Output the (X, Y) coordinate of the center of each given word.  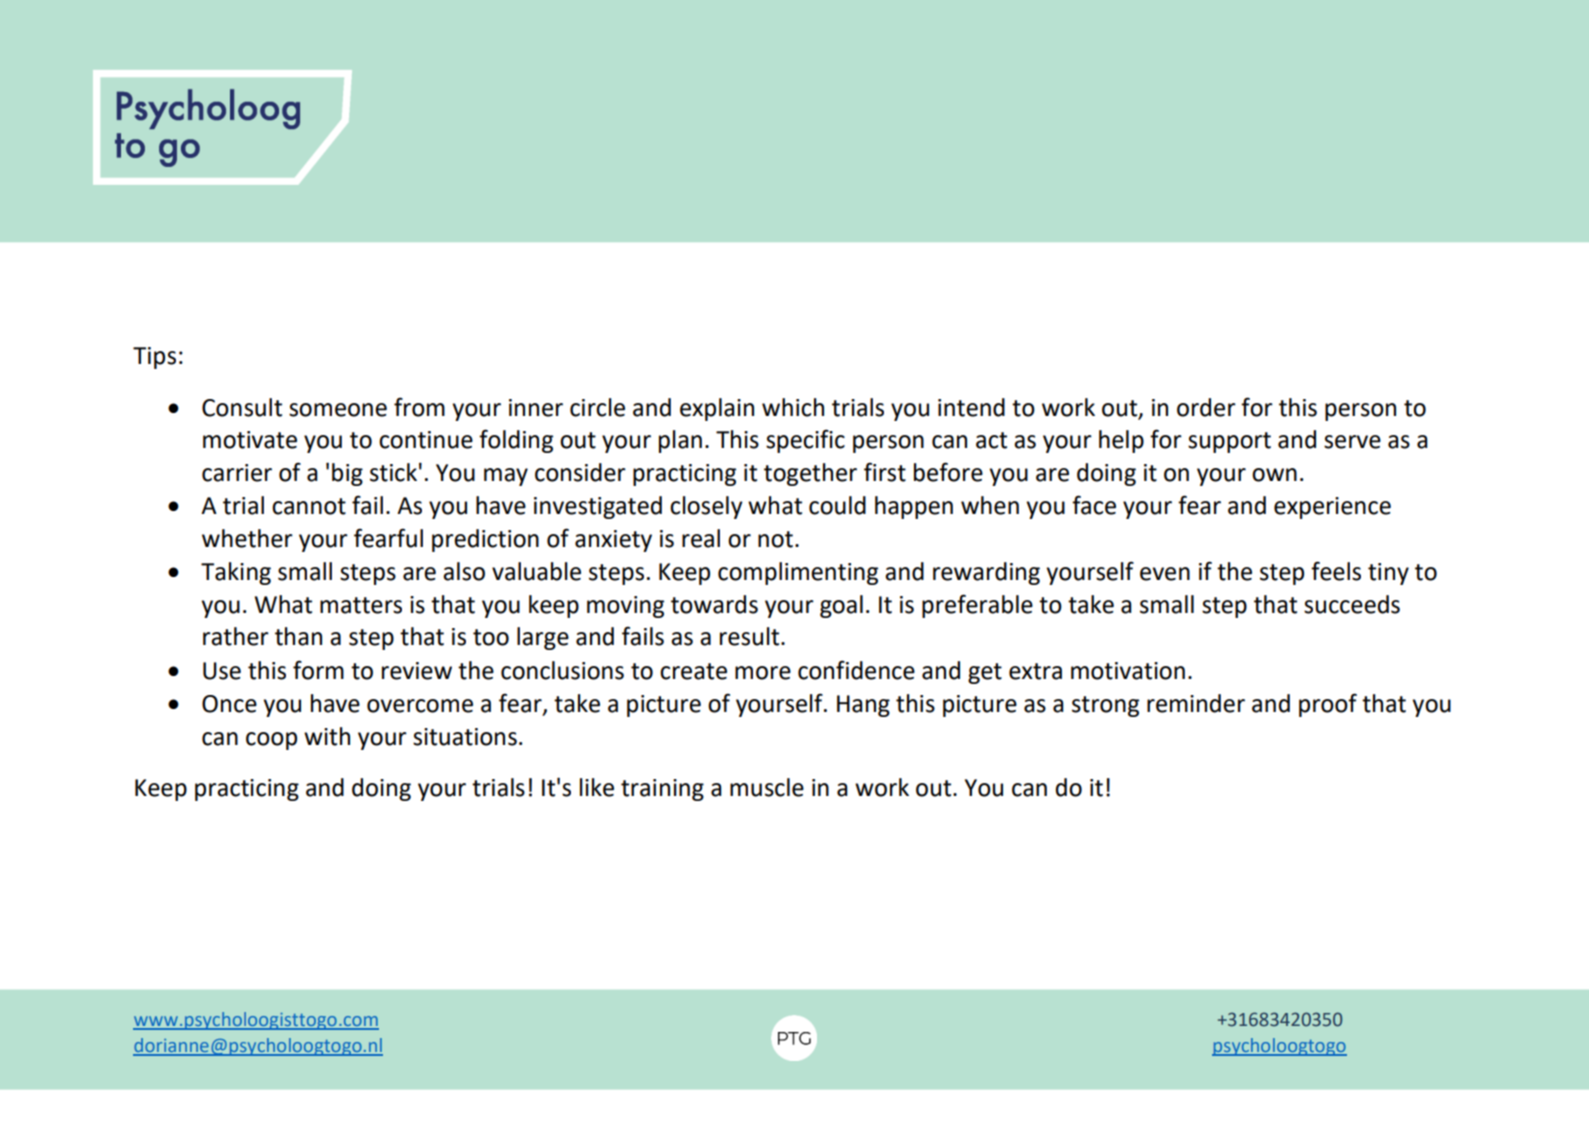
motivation (1128, 671)
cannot (309, 506)
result (751, 636)
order (1206, 407)
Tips (154, 358)
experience (1332, 508)
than (298, 636)
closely (706, 507)
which (793, 407)
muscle (767, 787)
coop (271, 741)
